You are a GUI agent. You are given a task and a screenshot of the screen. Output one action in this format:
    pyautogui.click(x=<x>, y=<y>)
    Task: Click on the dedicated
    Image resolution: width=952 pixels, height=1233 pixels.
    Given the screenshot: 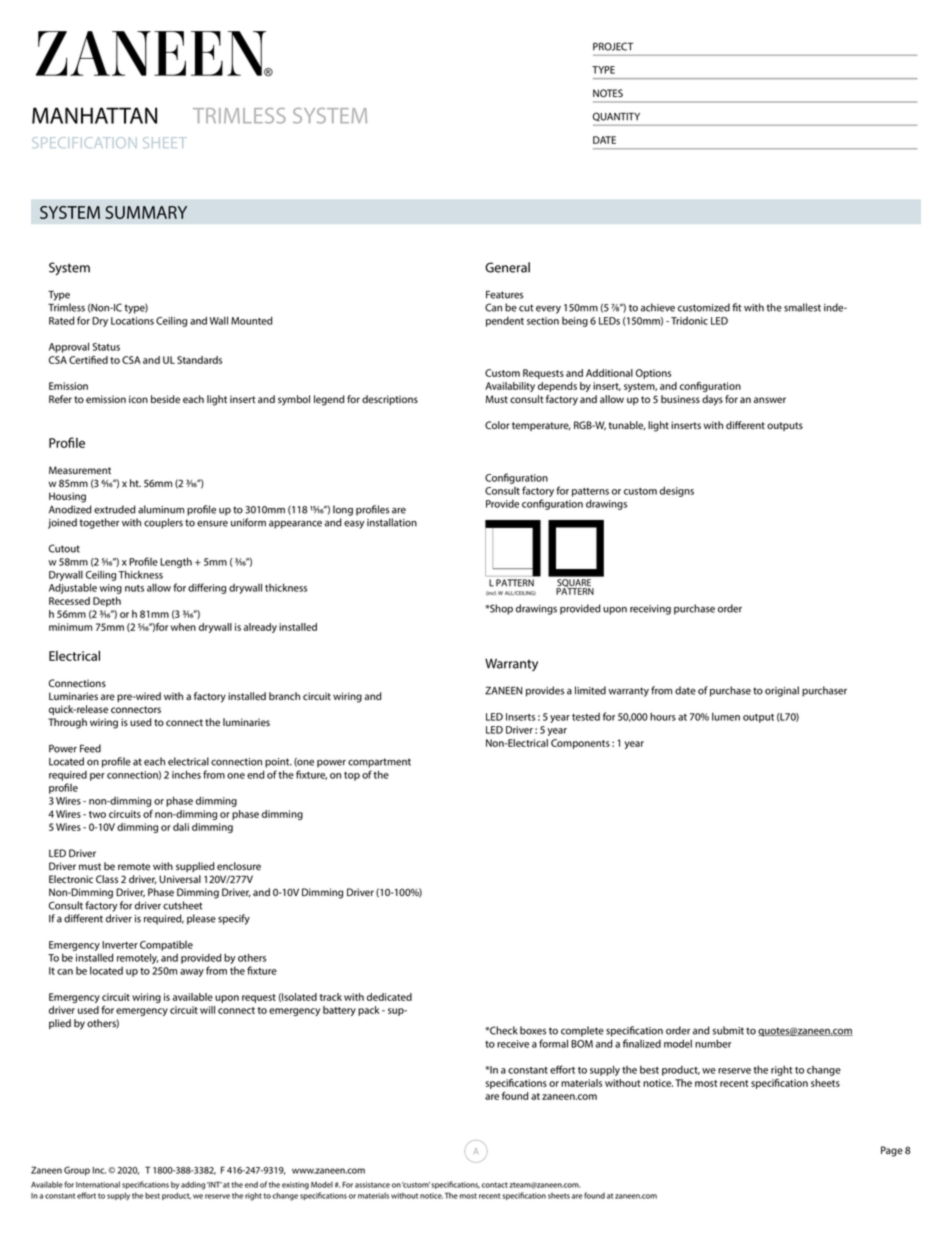 What is the action you would take?
    pyautogui.click(x=389, y=997)
